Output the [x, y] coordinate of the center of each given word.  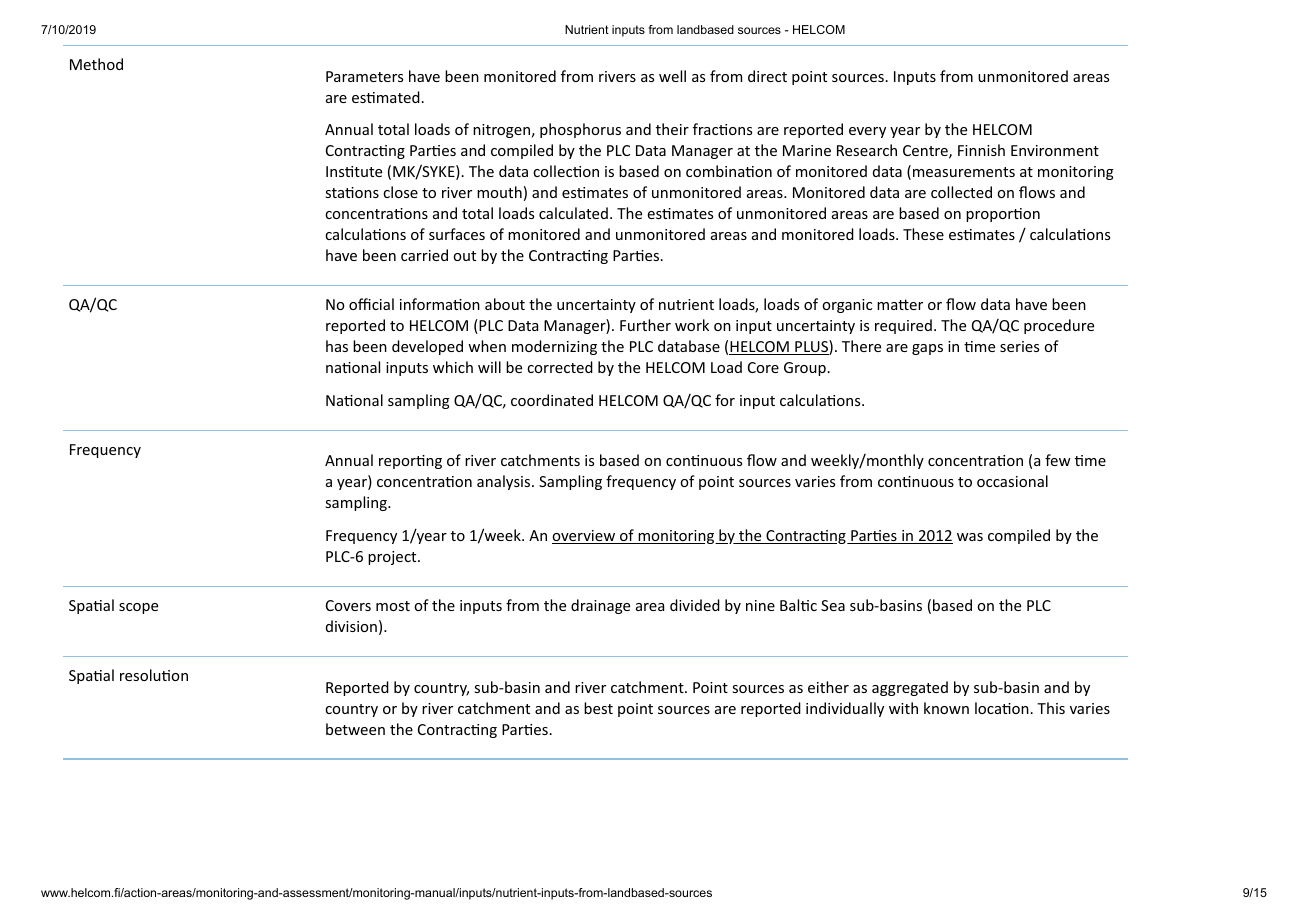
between [355, 729]
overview [585, 537]
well [672, 76]
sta [335, 193]
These [923, 234]
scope [138, 608]
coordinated [552, 400]
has [337, 346]
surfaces [457, 234]
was [970, 537]
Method [96, 64]
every [867, 132]
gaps [927, 349]
